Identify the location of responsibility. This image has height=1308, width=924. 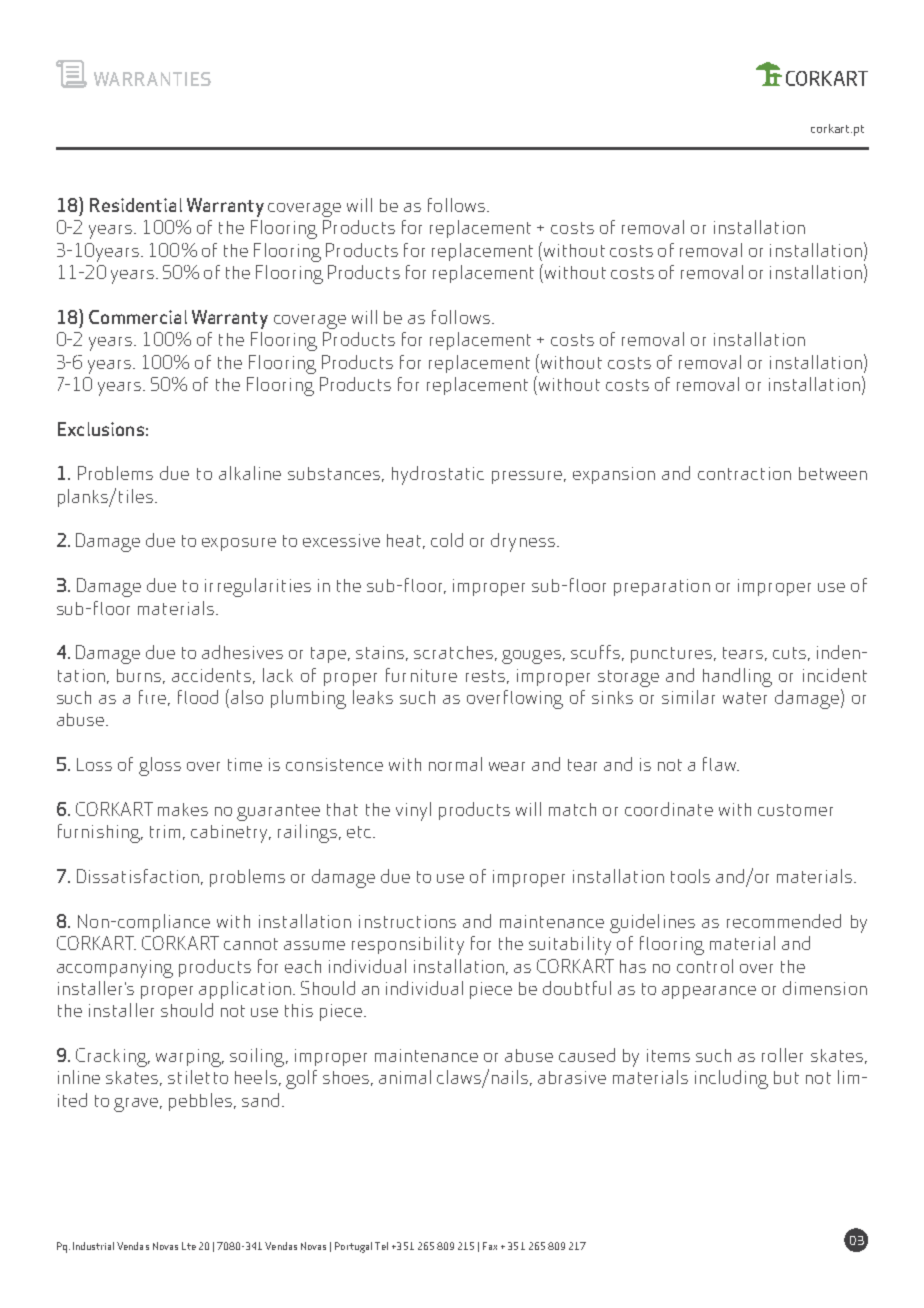
(408, 945).
